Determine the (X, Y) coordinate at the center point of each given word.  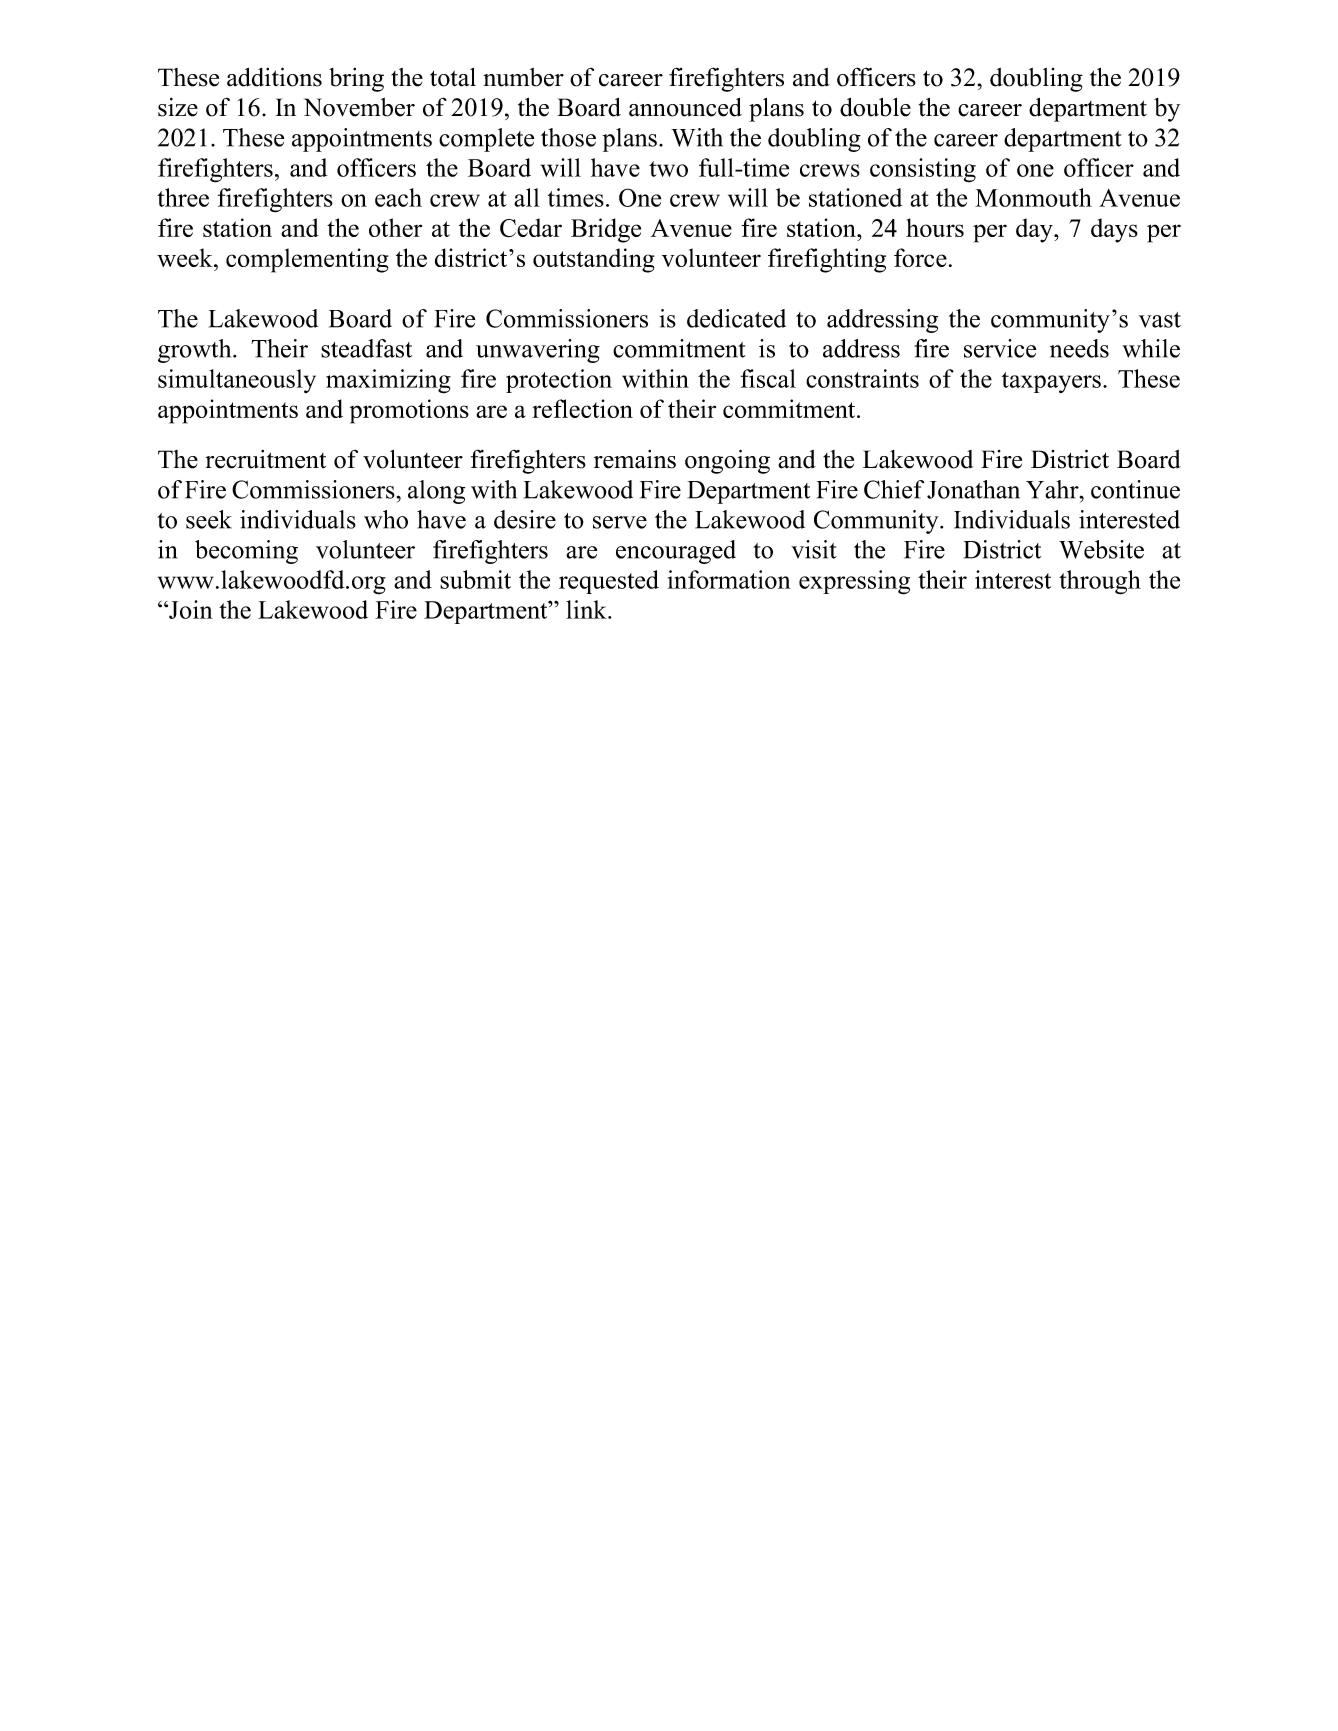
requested (609, 582)
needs (1079, 348)
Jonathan (973, 489)
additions (274, 77)
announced (685, 107)
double (875, 107)
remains (635, 459)
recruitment (265, 459)
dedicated (736, 318)
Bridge (606, 230)
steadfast (366, 348)
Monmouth (1033, 197)
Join (190, 609)
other (395, 227)
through (1100, 582)
